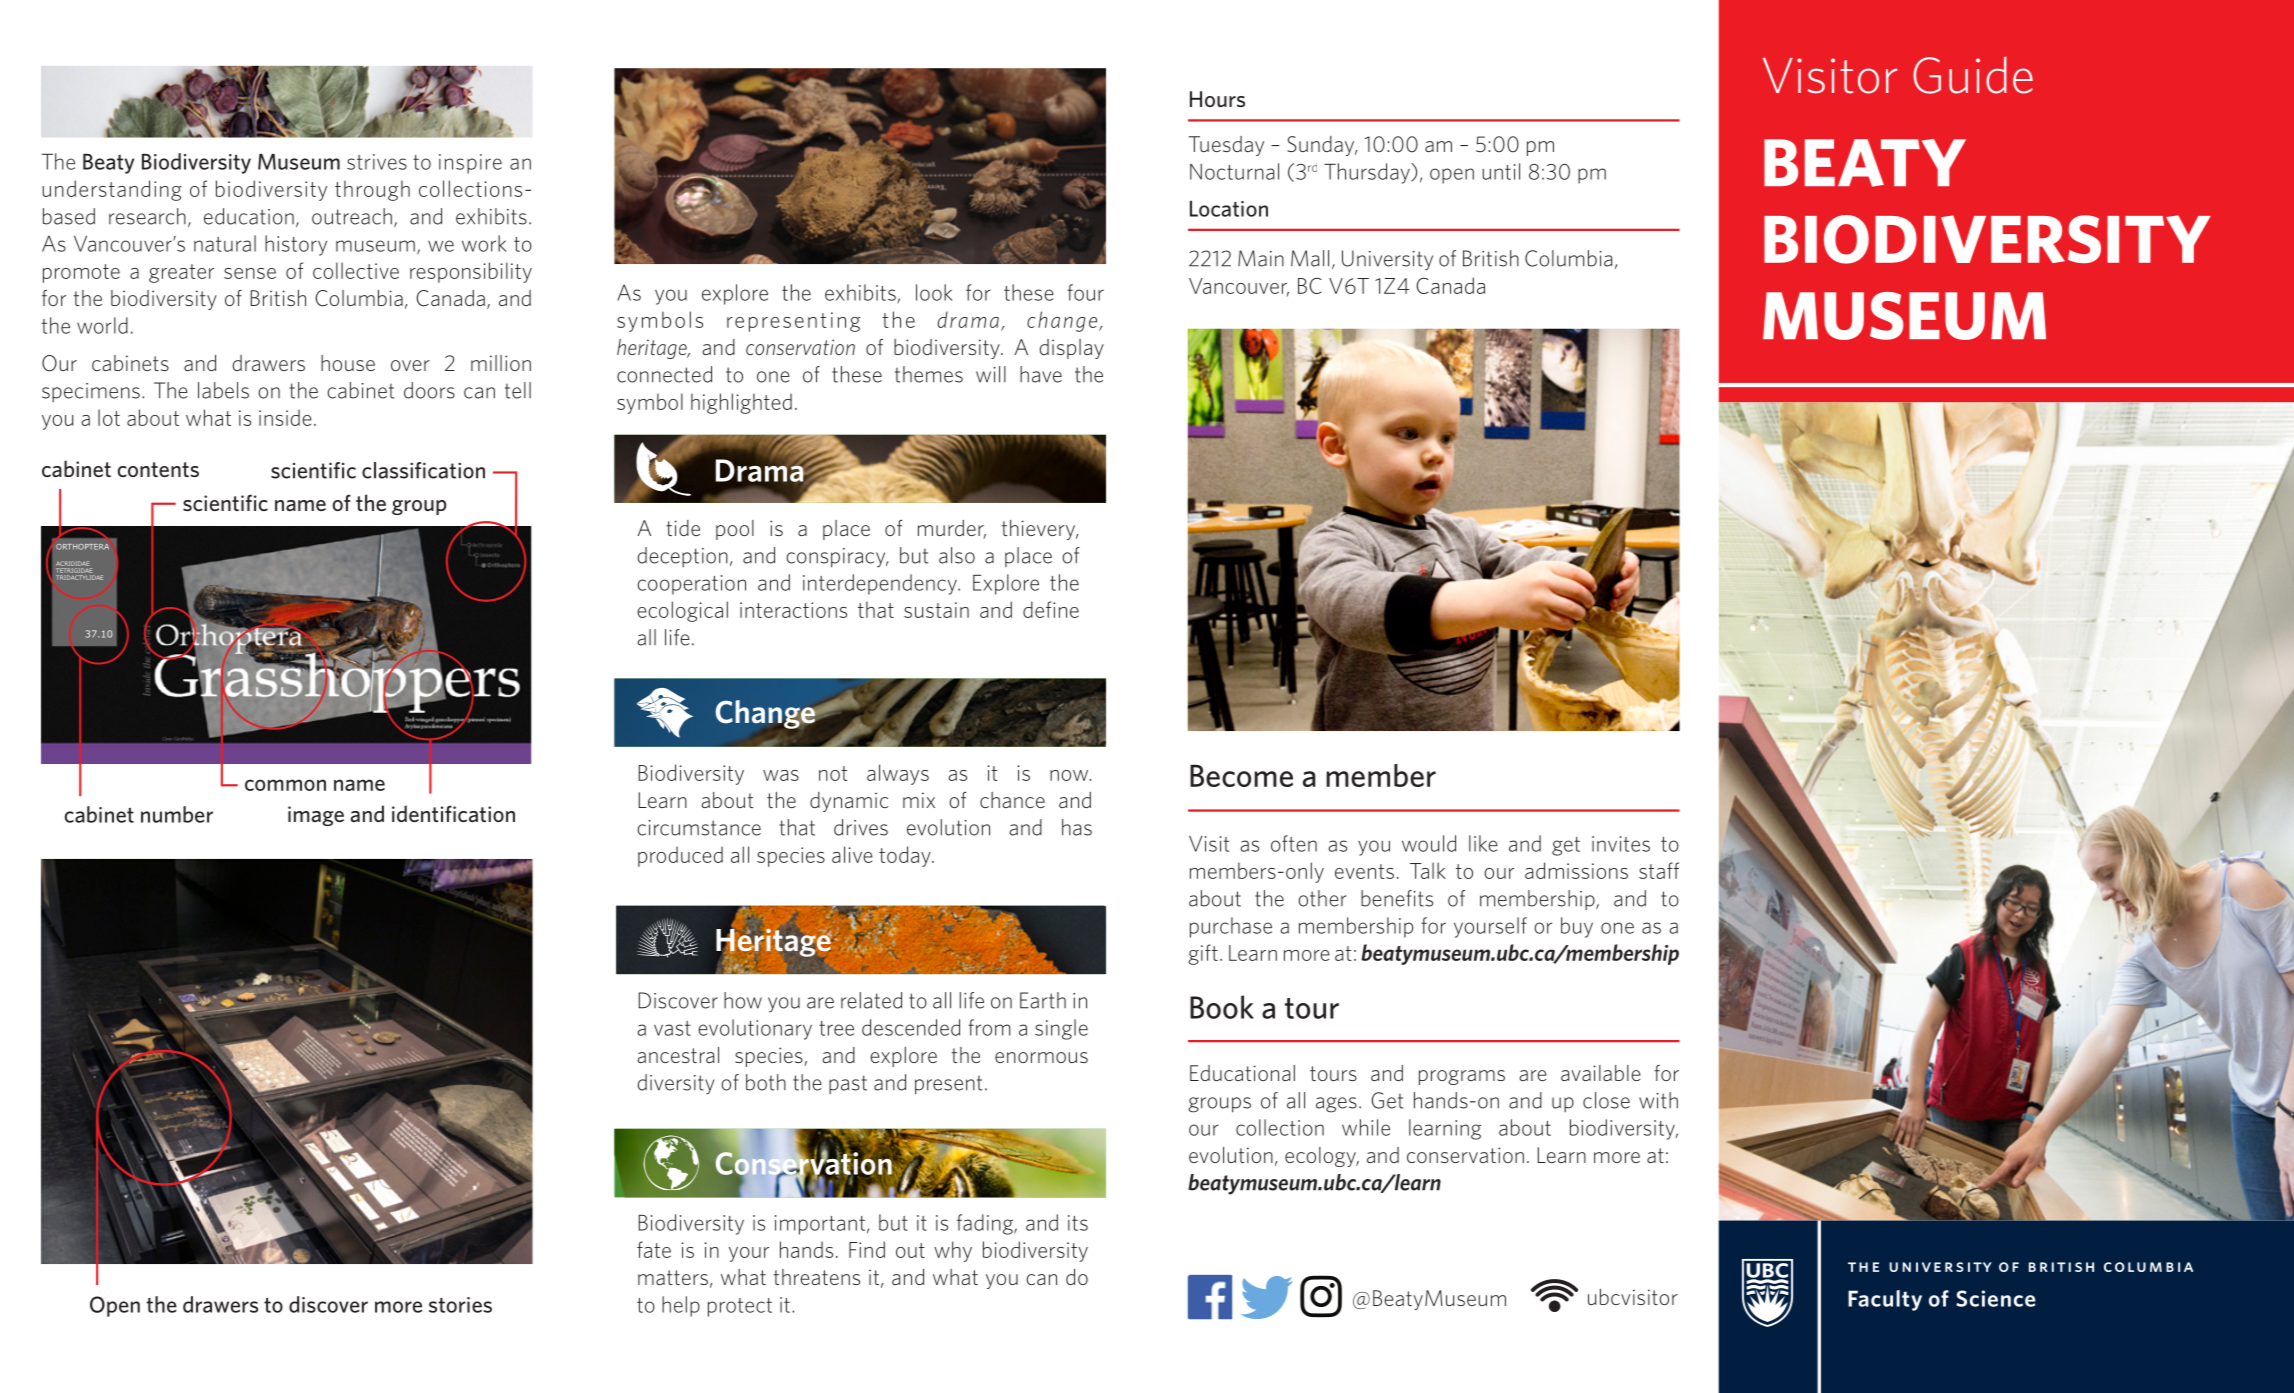 The width and height of the screenshot is (2294, 1393). I want to click on staff, so click(1659, 870).
